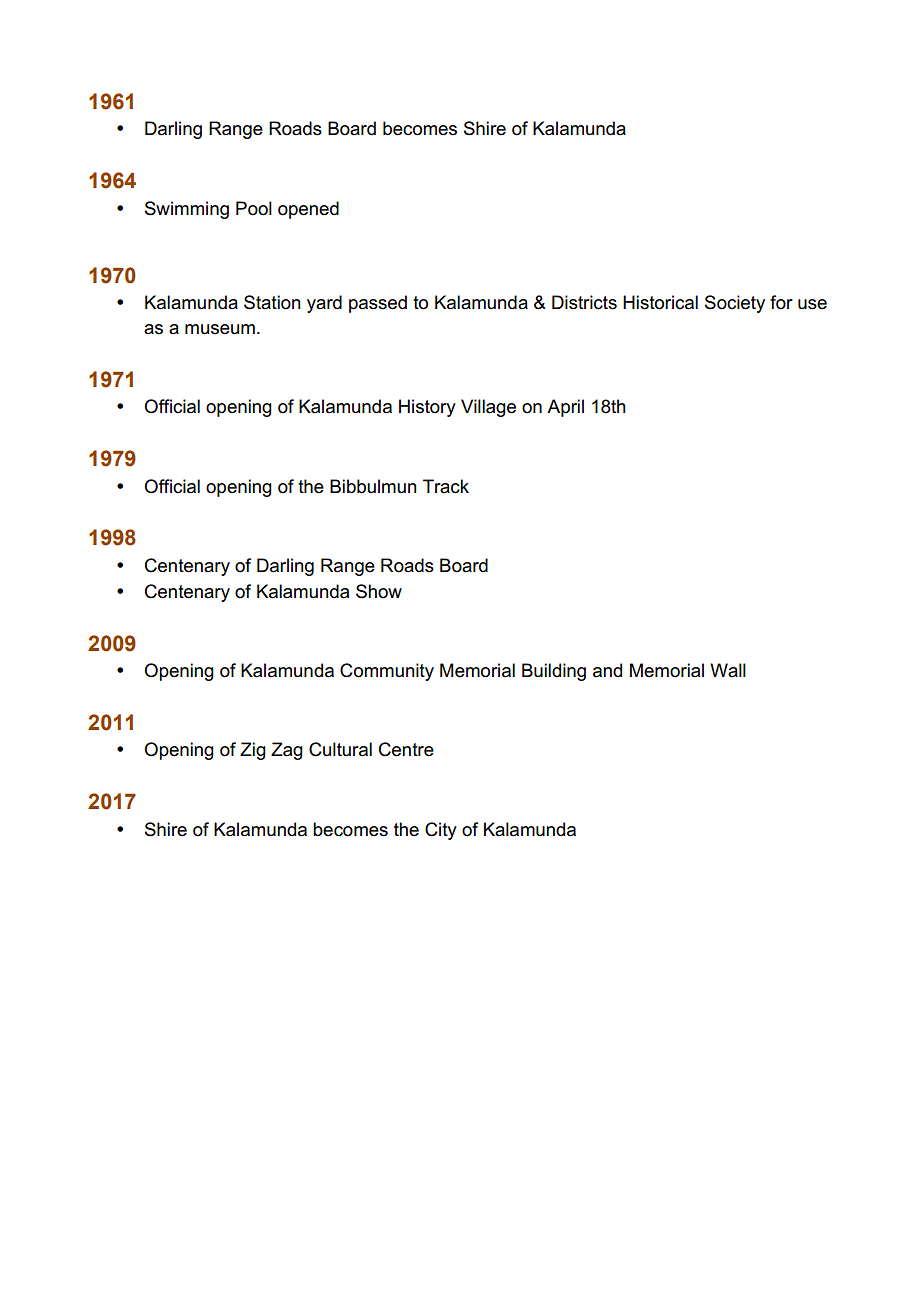 The image size is (924, 1308). What do you see at coordinates (441, 831) in the document?
I see `City` at bounding box center [441, 831].
